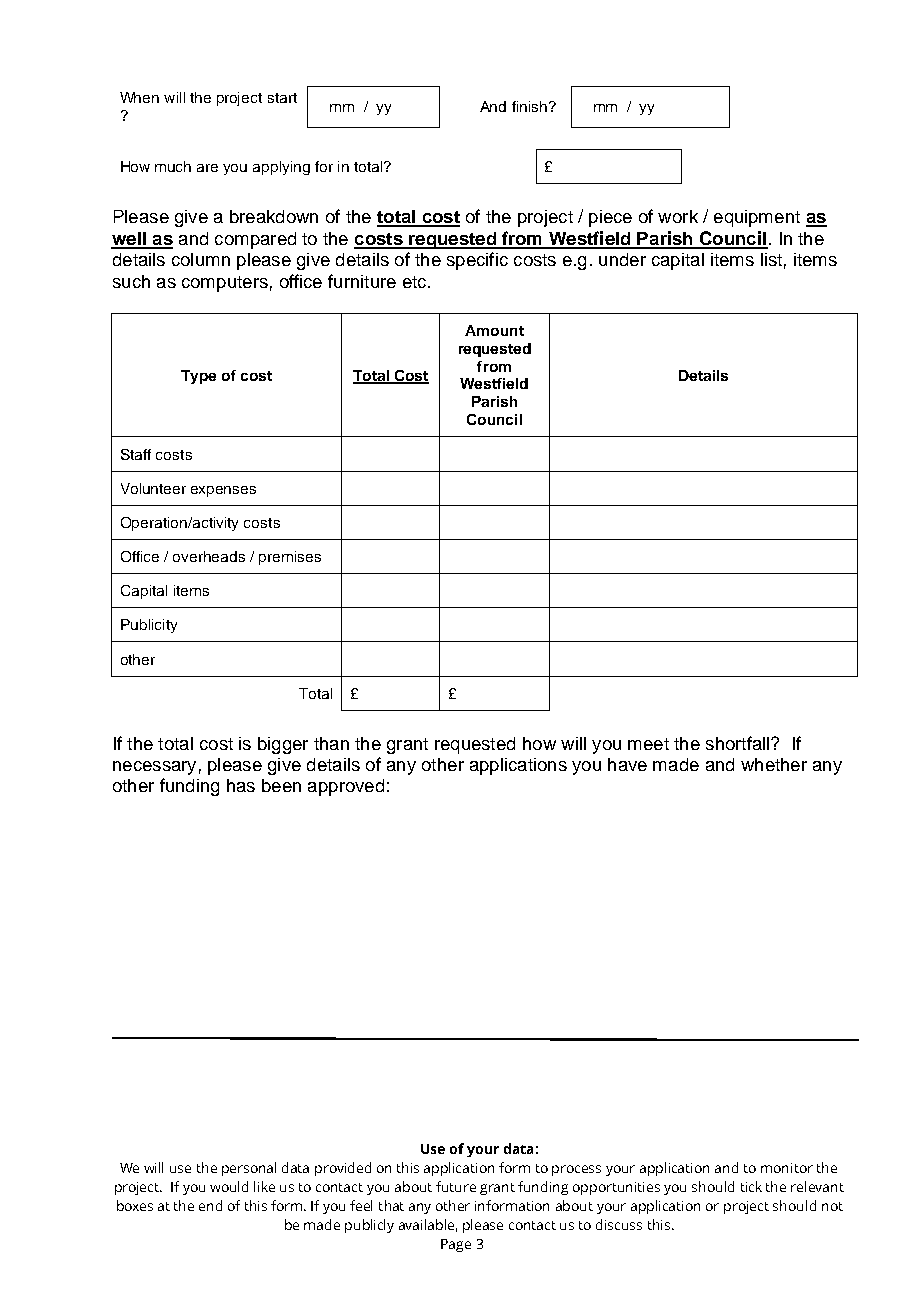 This image has height=1308, width=924. Describe the element at coordinates (210, 1205) in the image. I see `end` at that location.
